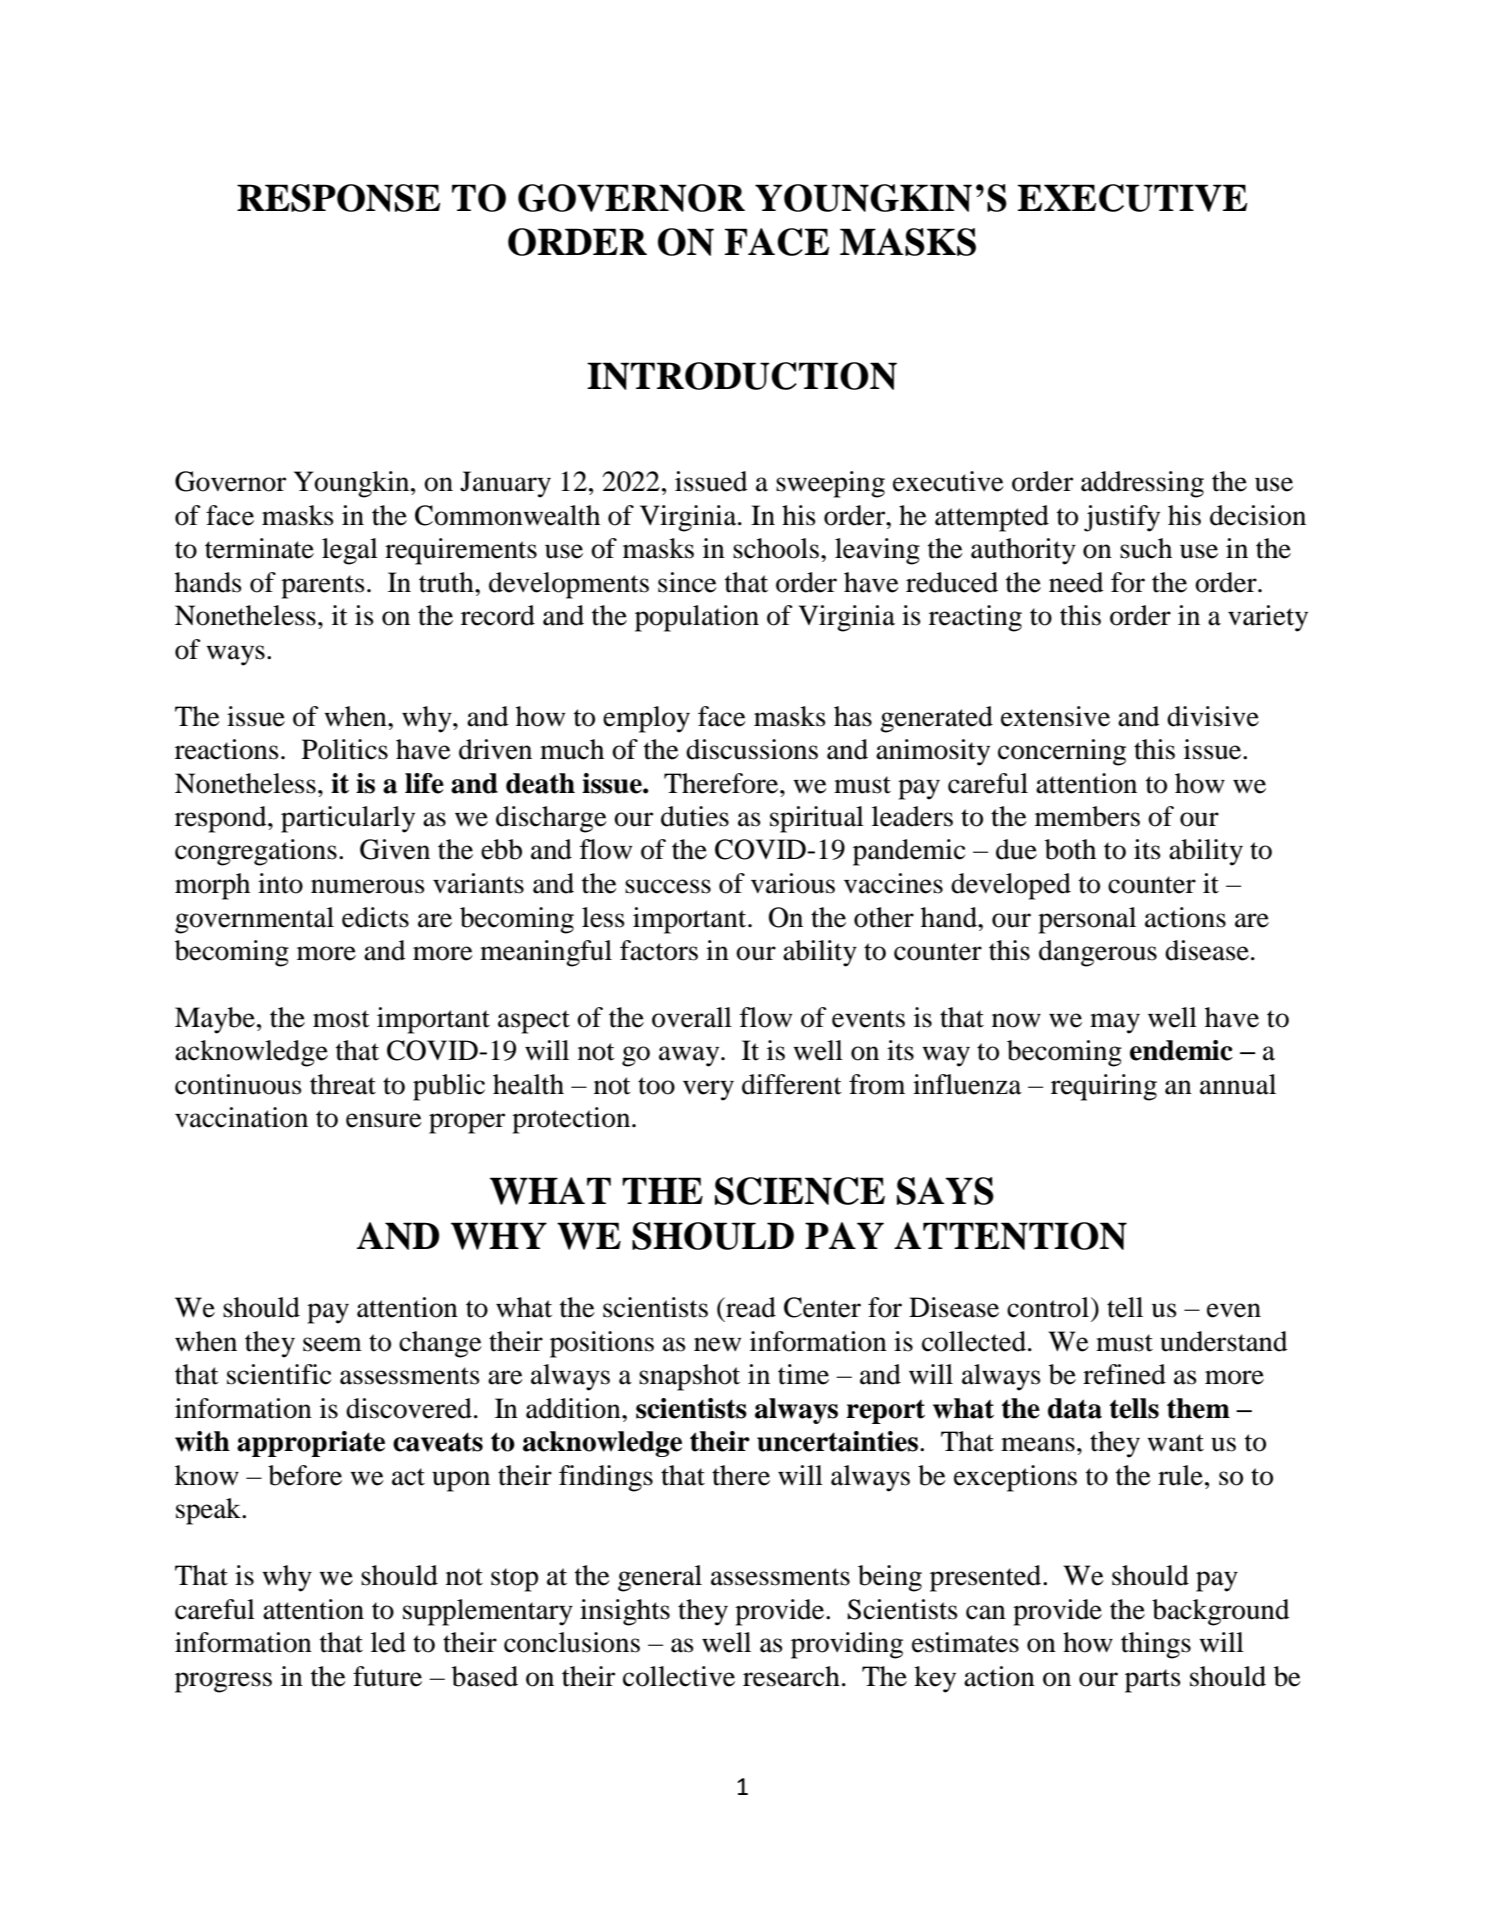 This image has width=1485, height=1922. Describe the element at coordinates (387, 1676) in the image. I see `future` at that location.
